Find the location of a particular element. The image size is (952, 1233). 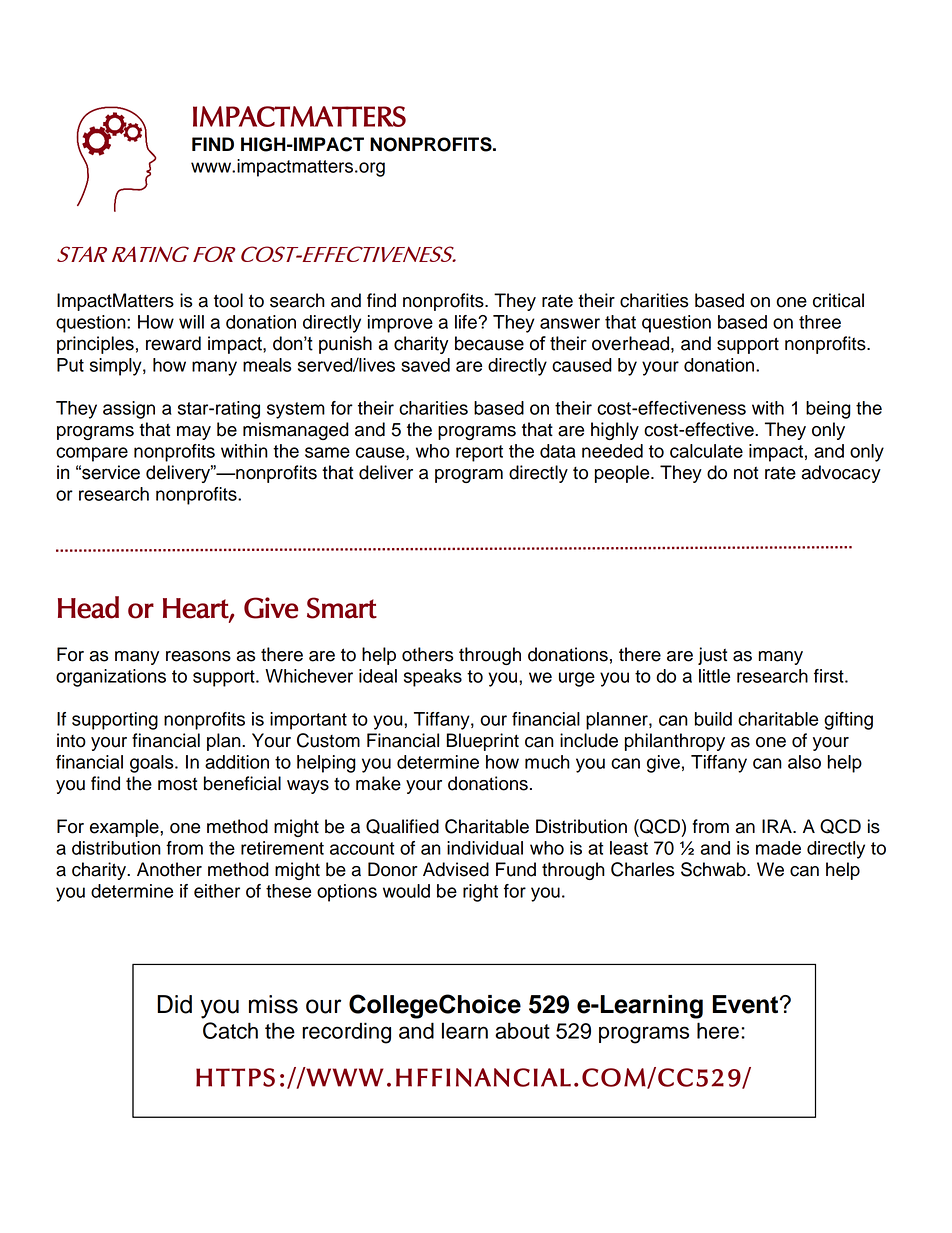

three is located at coordinates (820, 322).
